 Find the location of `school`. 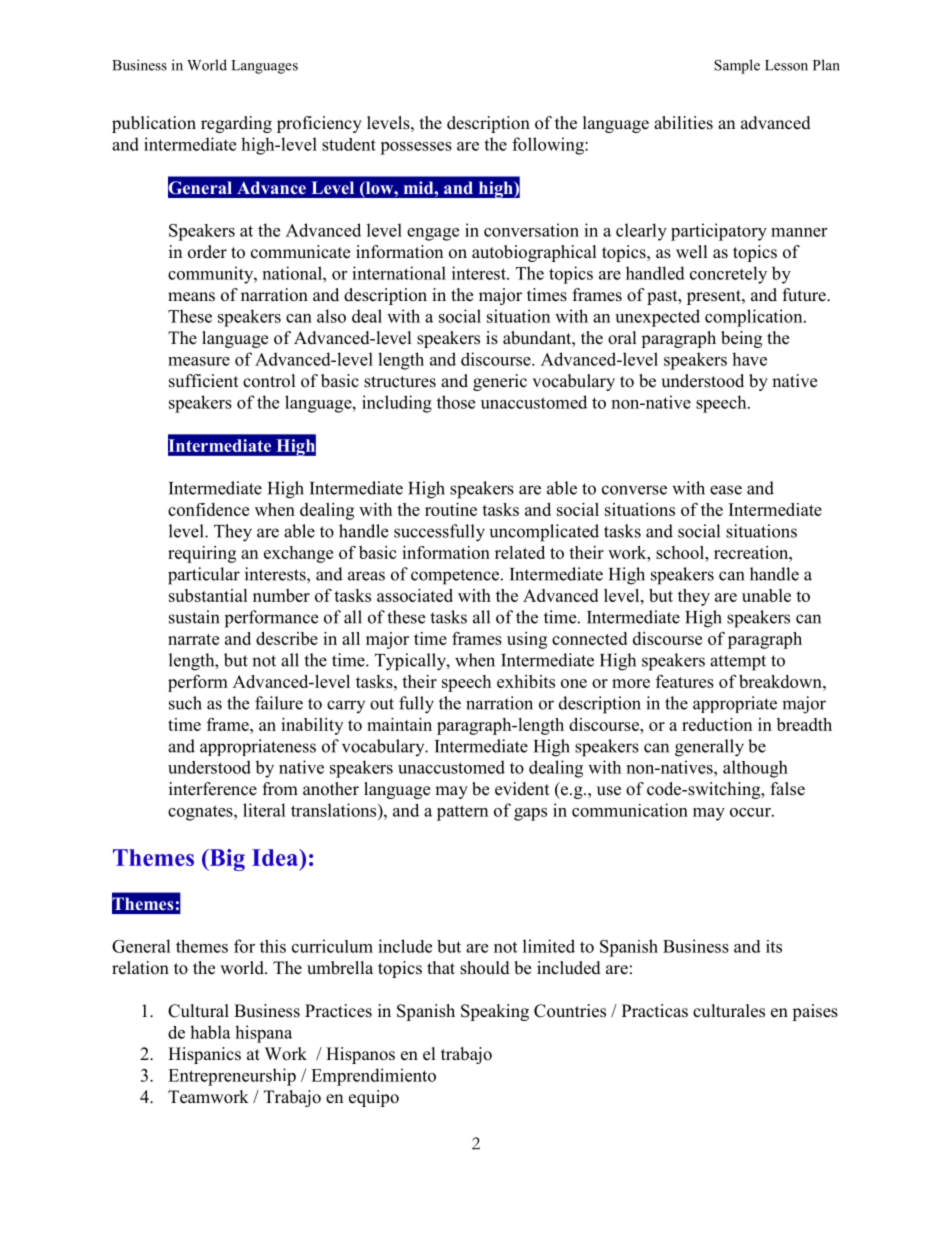

school is located at coordinates (681, 552).
